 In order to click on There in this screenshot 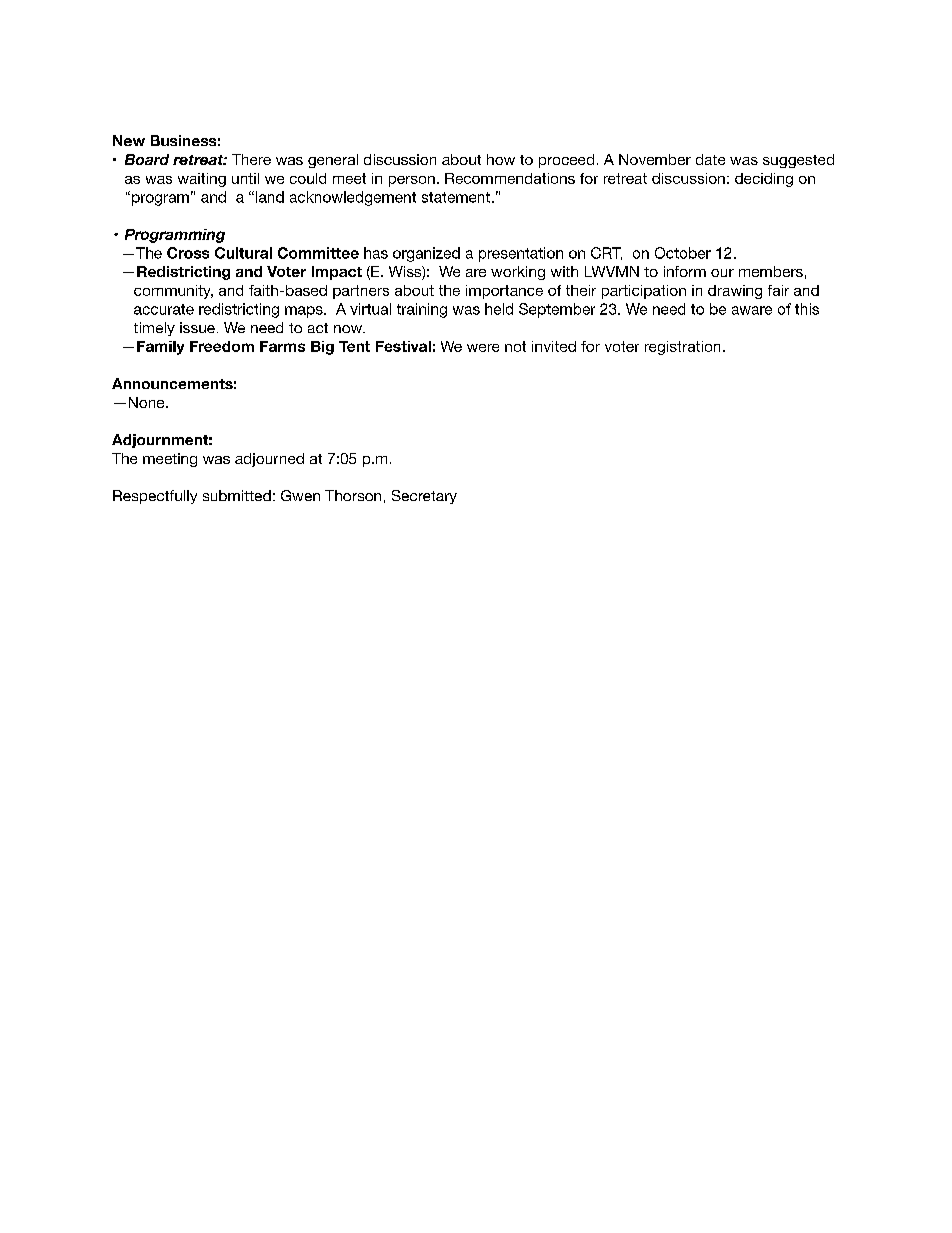, I will do `click(251, 159)`.
